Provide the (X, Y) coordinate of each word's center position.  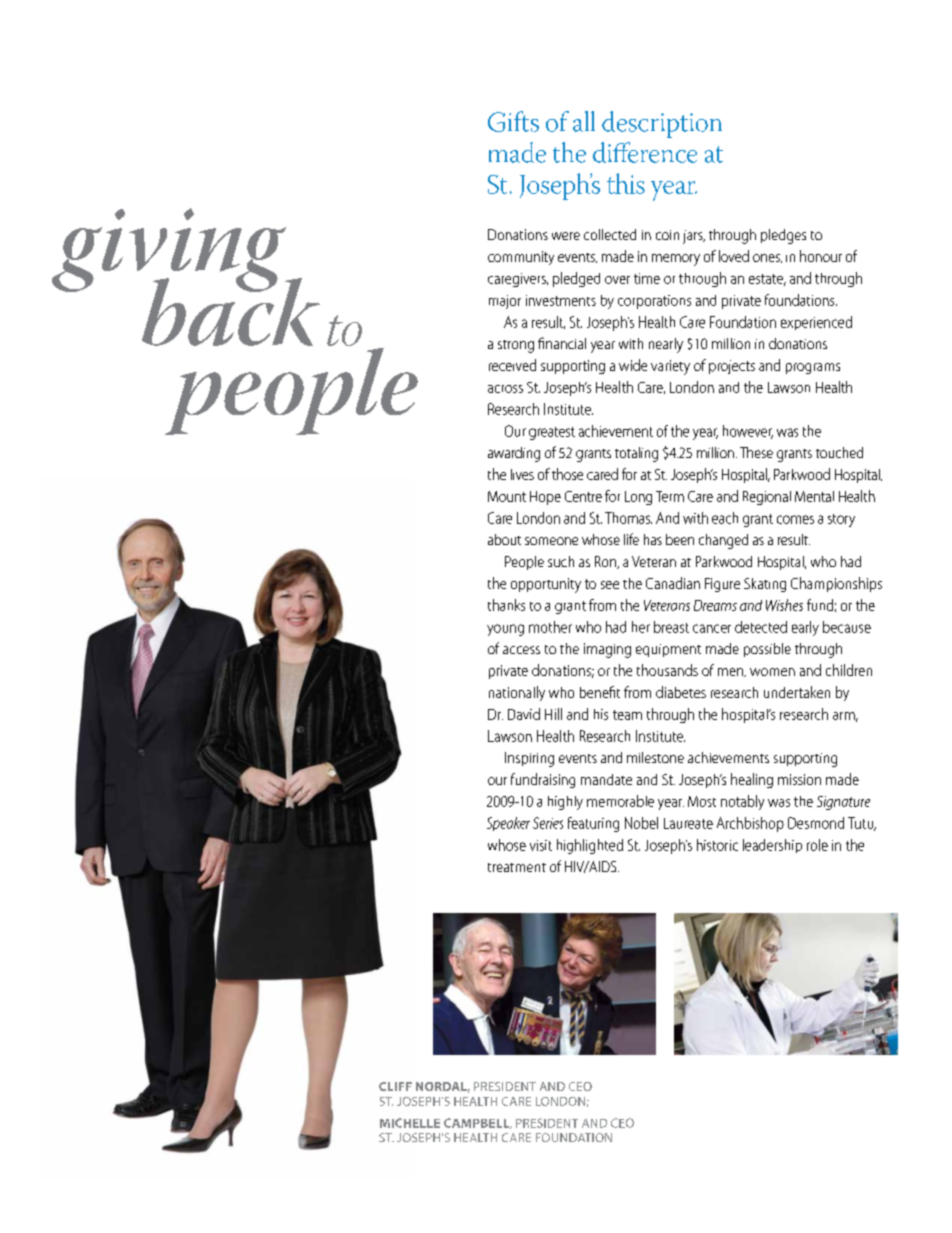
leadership (772, 846)
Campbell (478, 1123)
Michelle (410, 1123)
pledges (783, 236)
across (505, 389)
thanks (506, 605)
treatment (517, 867)
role (817, 845)
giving (170, 251)
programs (813, 368)
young (505, 630)
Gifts (513, 121)
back (231, 311)
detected (761, 627)
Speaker (508, 824)
